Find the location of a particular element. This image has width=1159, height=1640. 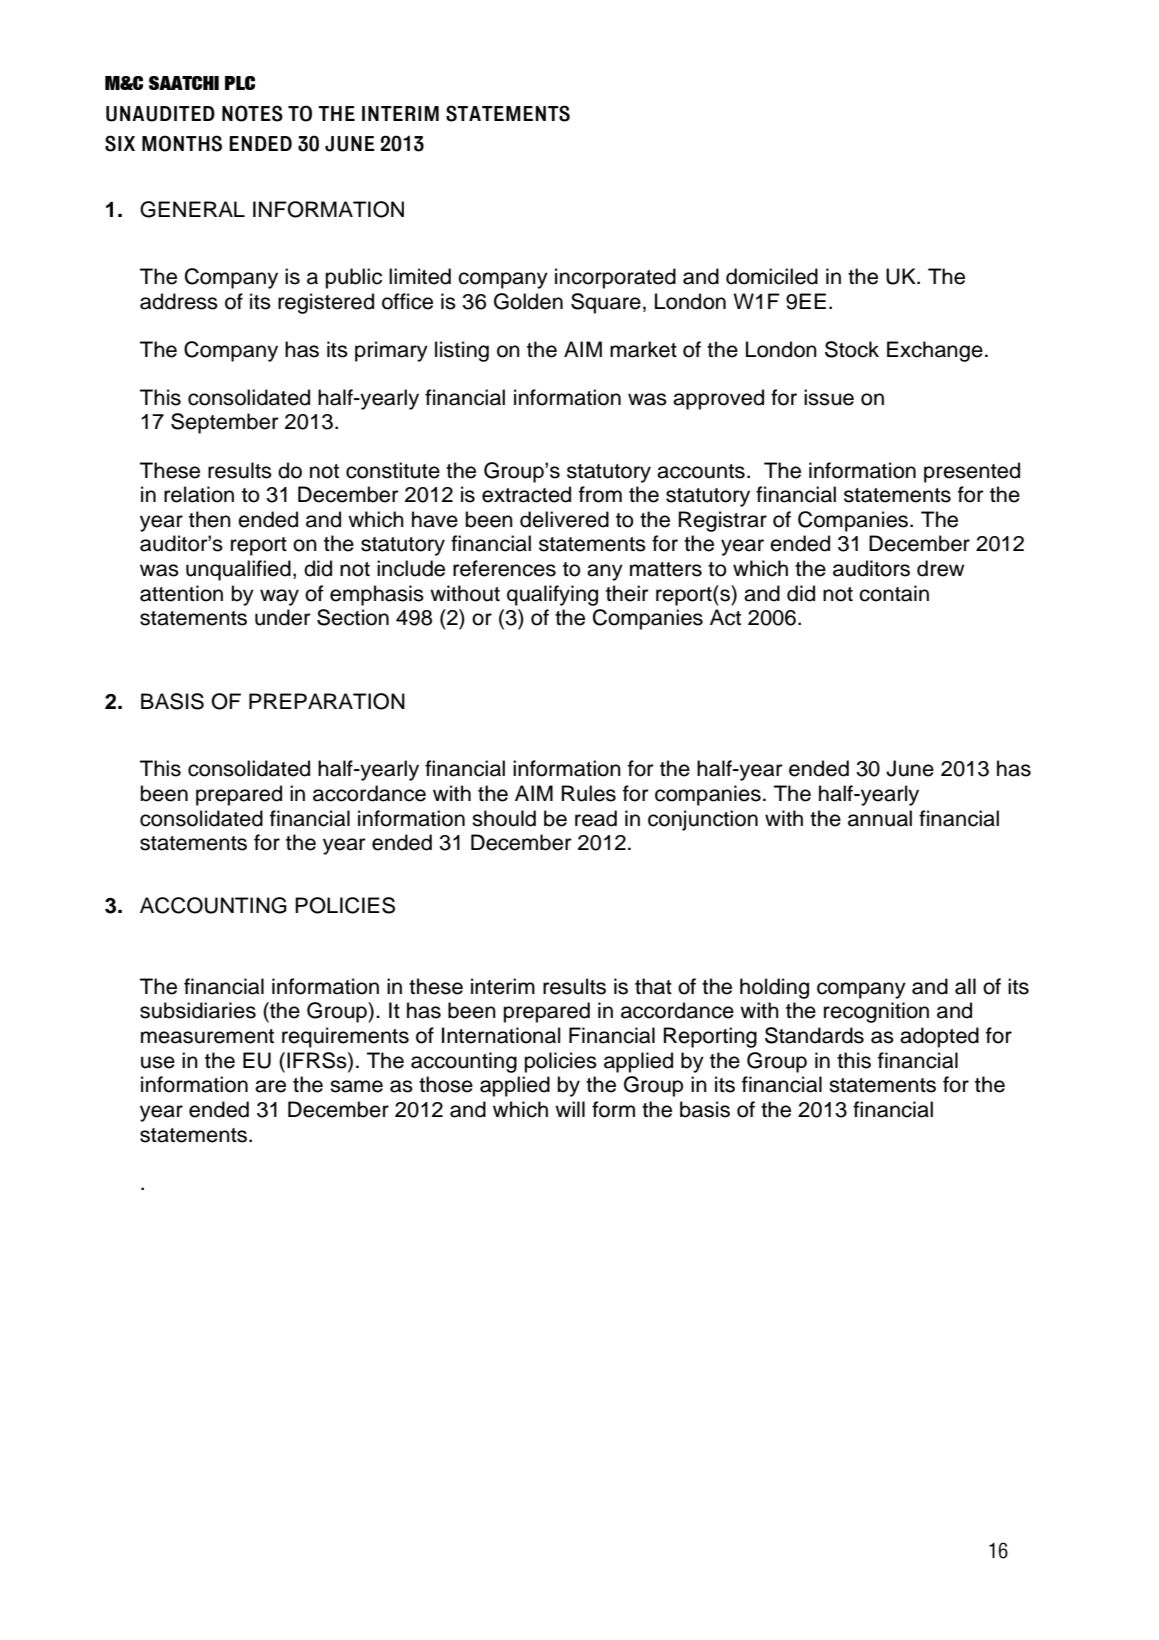

should is located at coordinates (504, 818).
